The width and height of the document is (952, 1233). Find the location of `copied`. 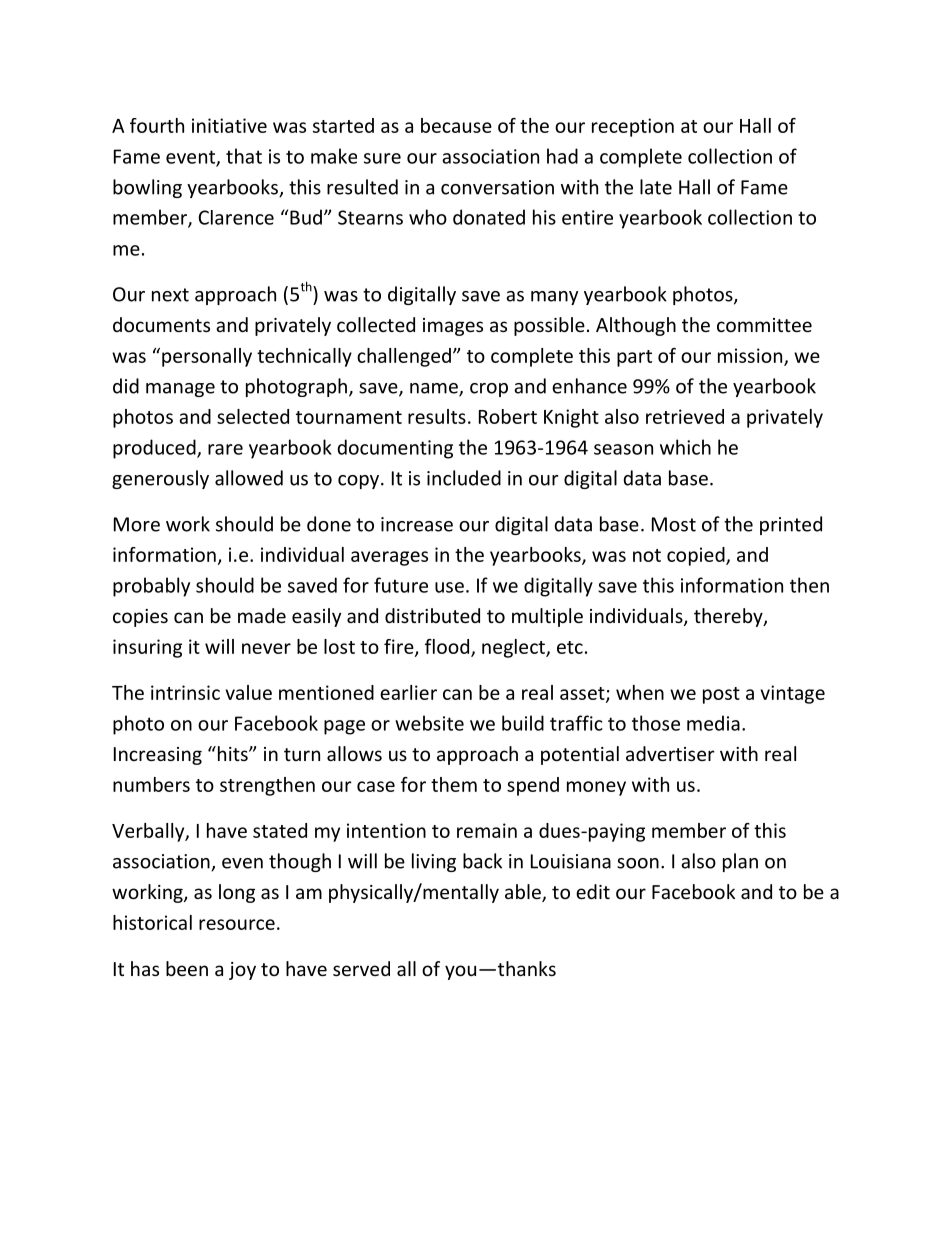

copied is located at coordinates (697, 556).
